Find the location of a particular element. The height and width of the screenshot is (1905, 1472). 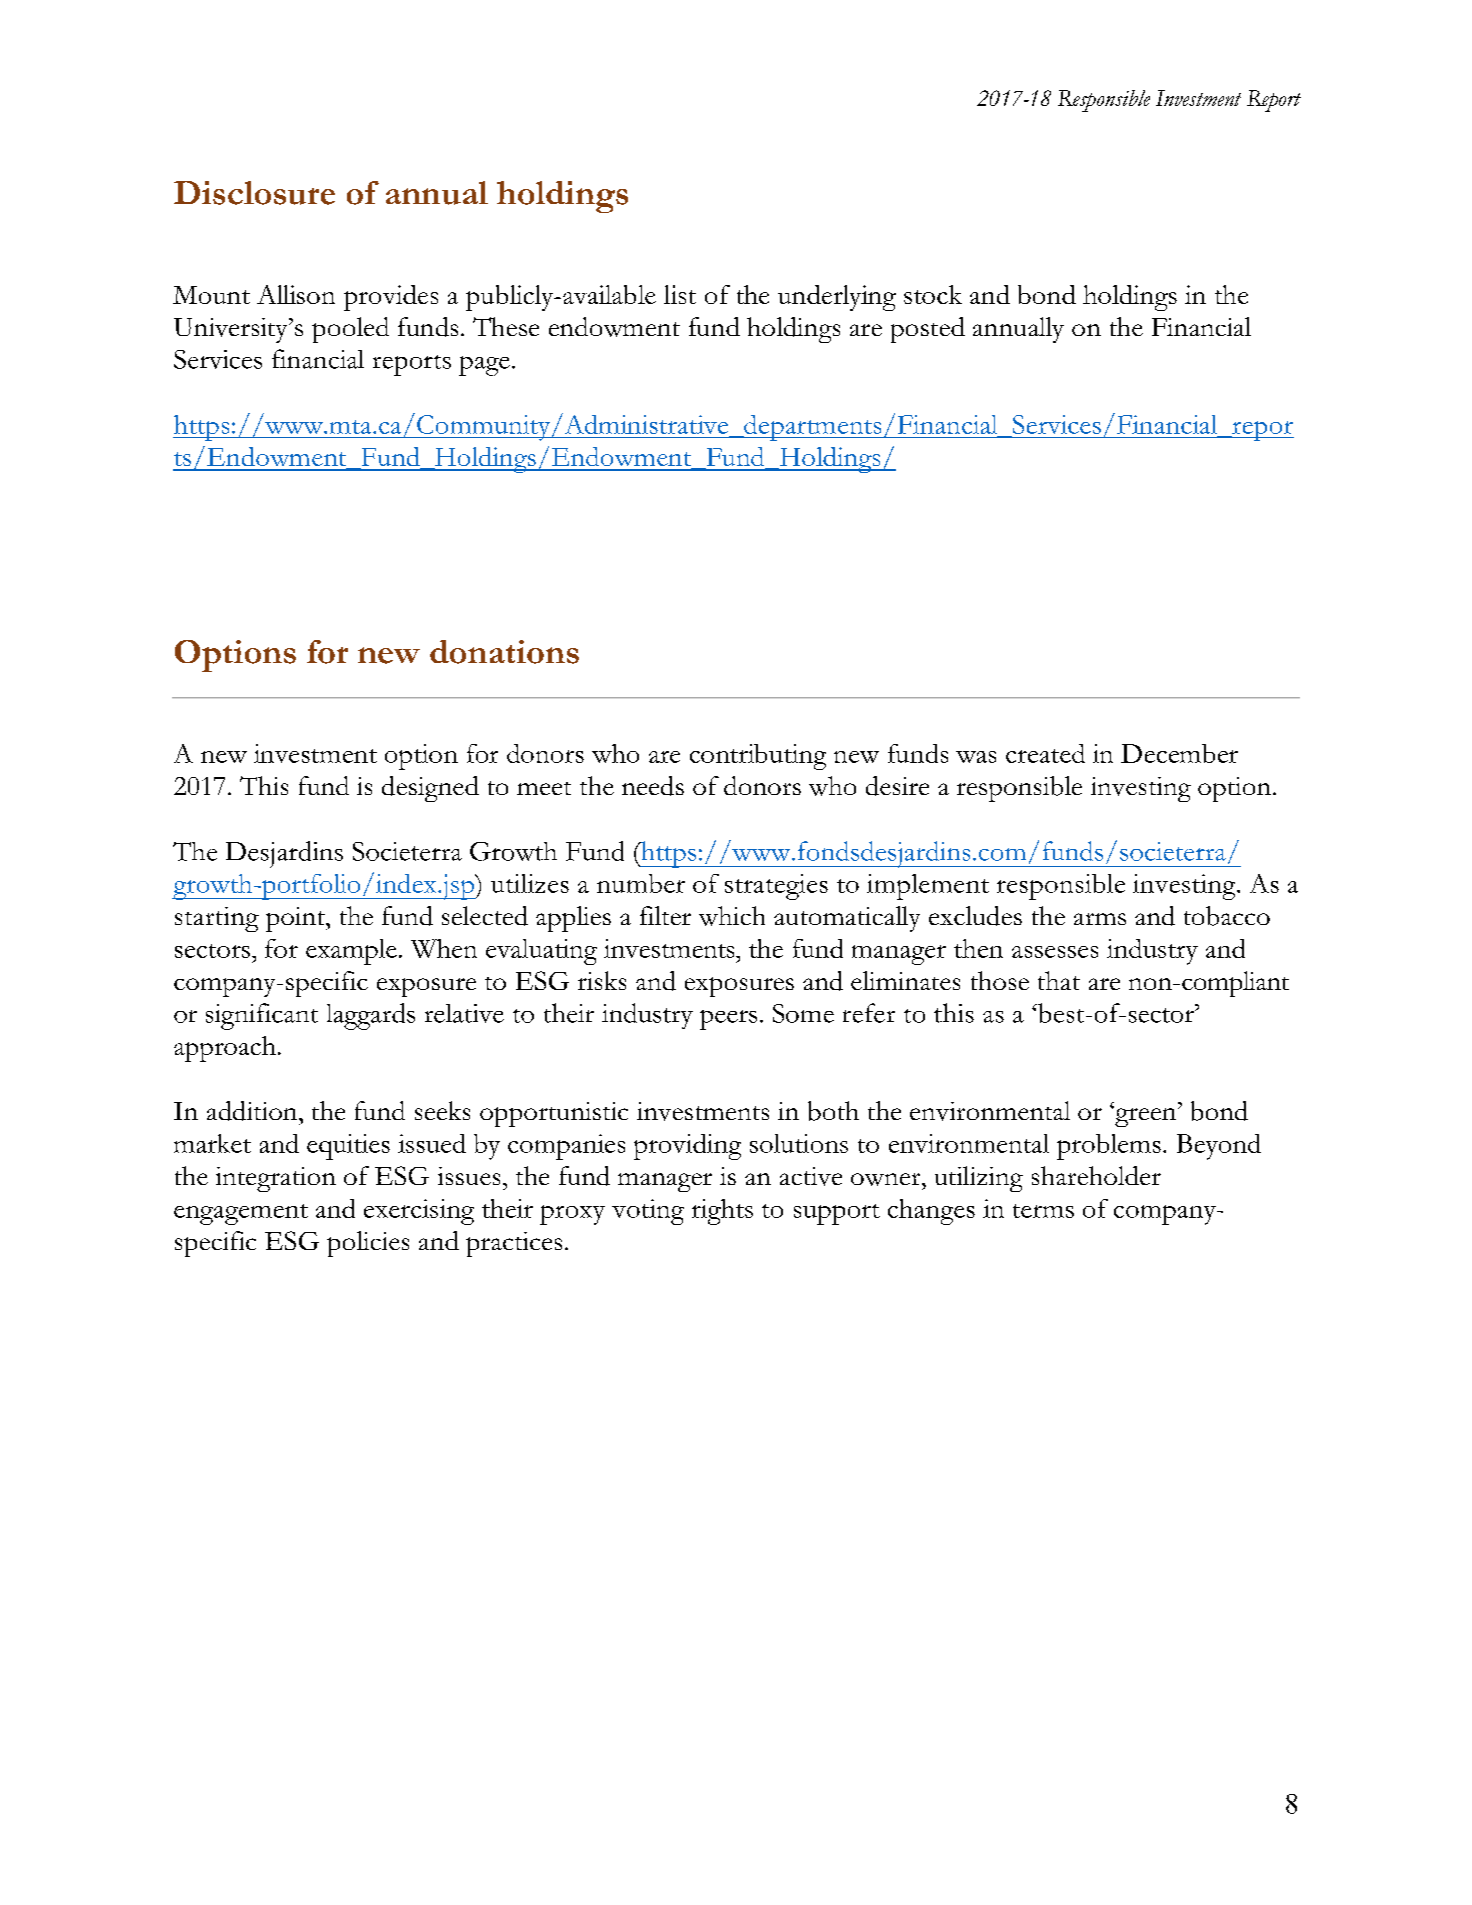

posted is located at coordinates (928, 330).
